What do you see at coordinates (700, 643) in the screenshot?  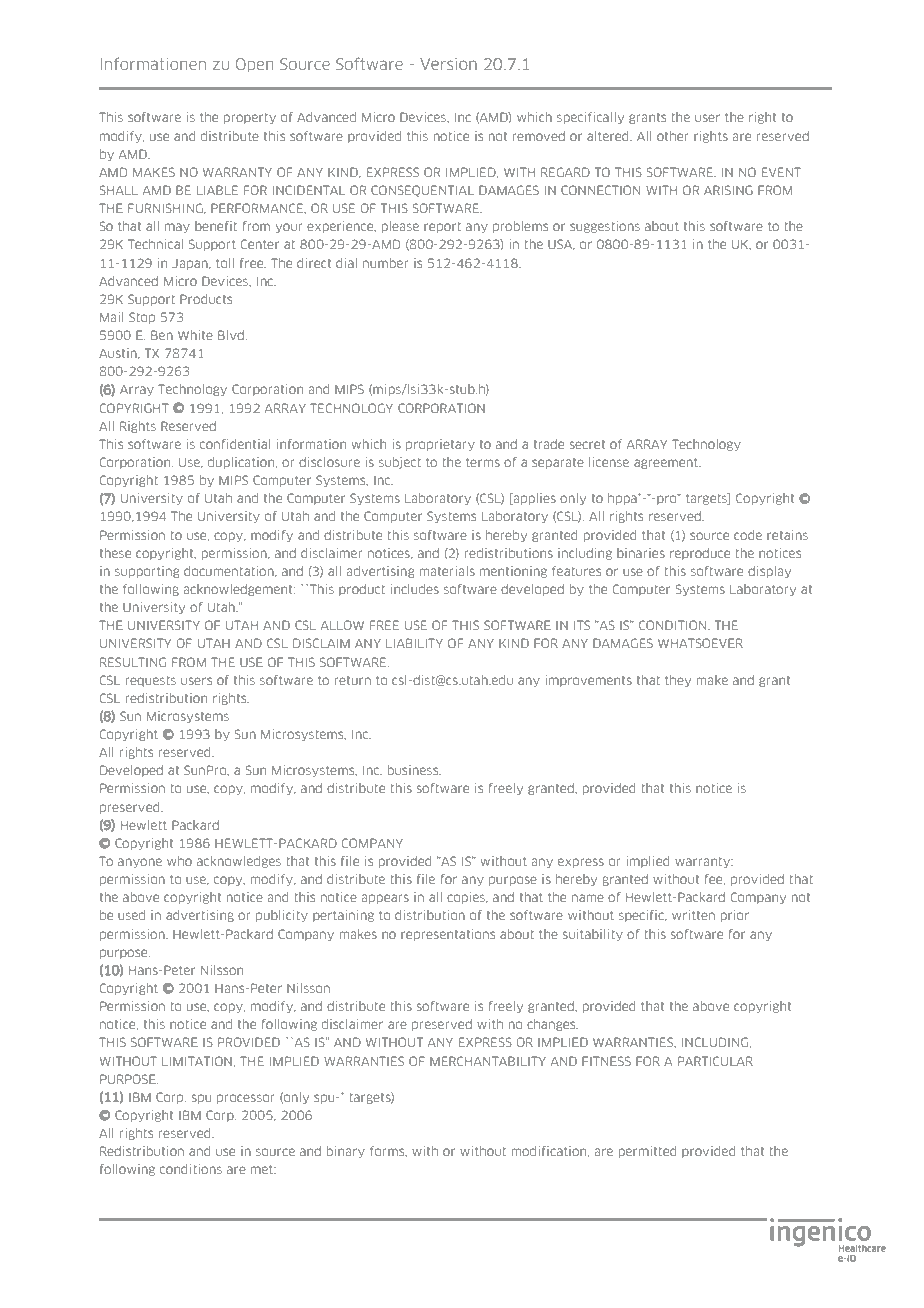 I see `WHATSOEVER` at bounding box center [700, 643].
